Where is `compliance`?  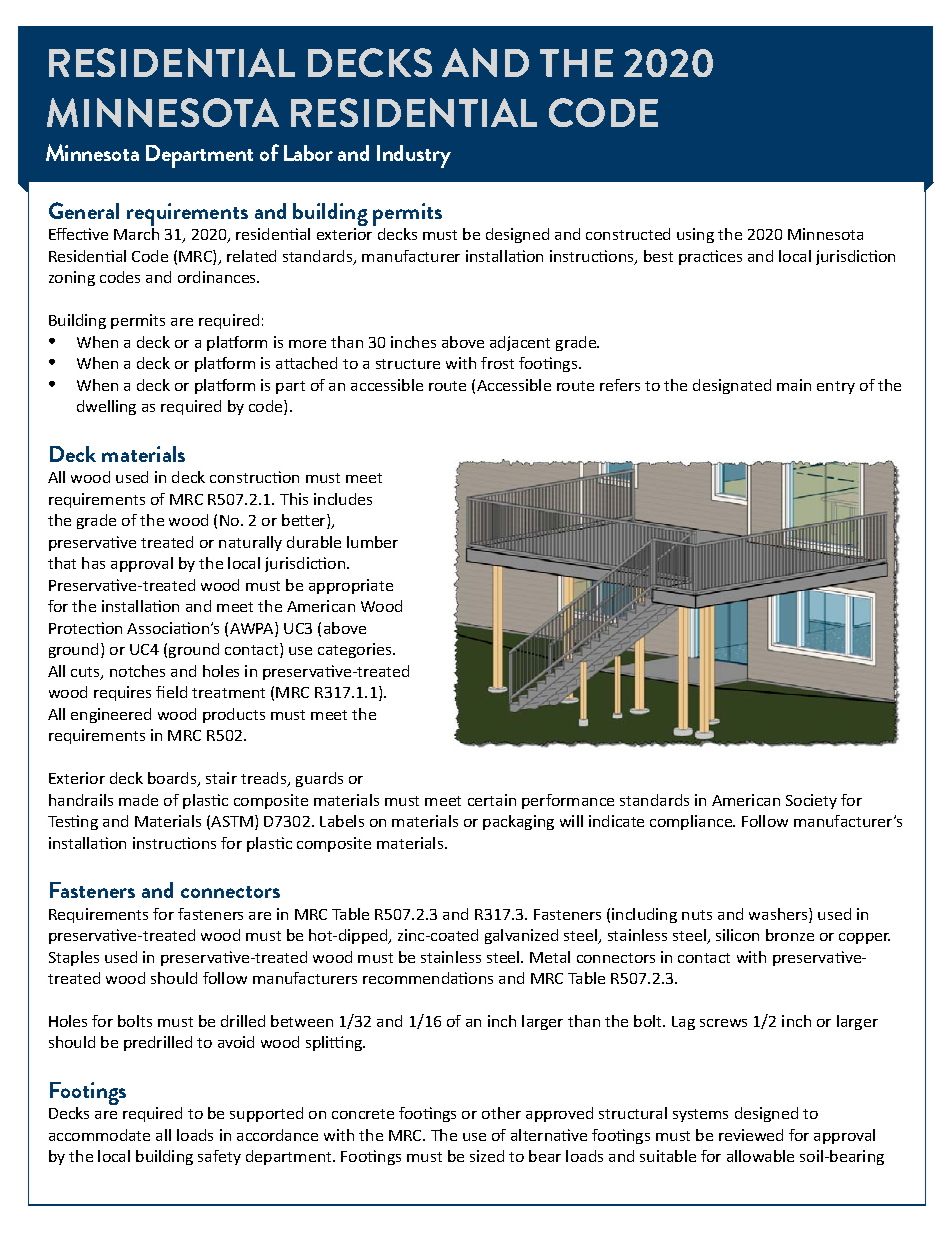 compliance is located at coordinates (692, 822).
